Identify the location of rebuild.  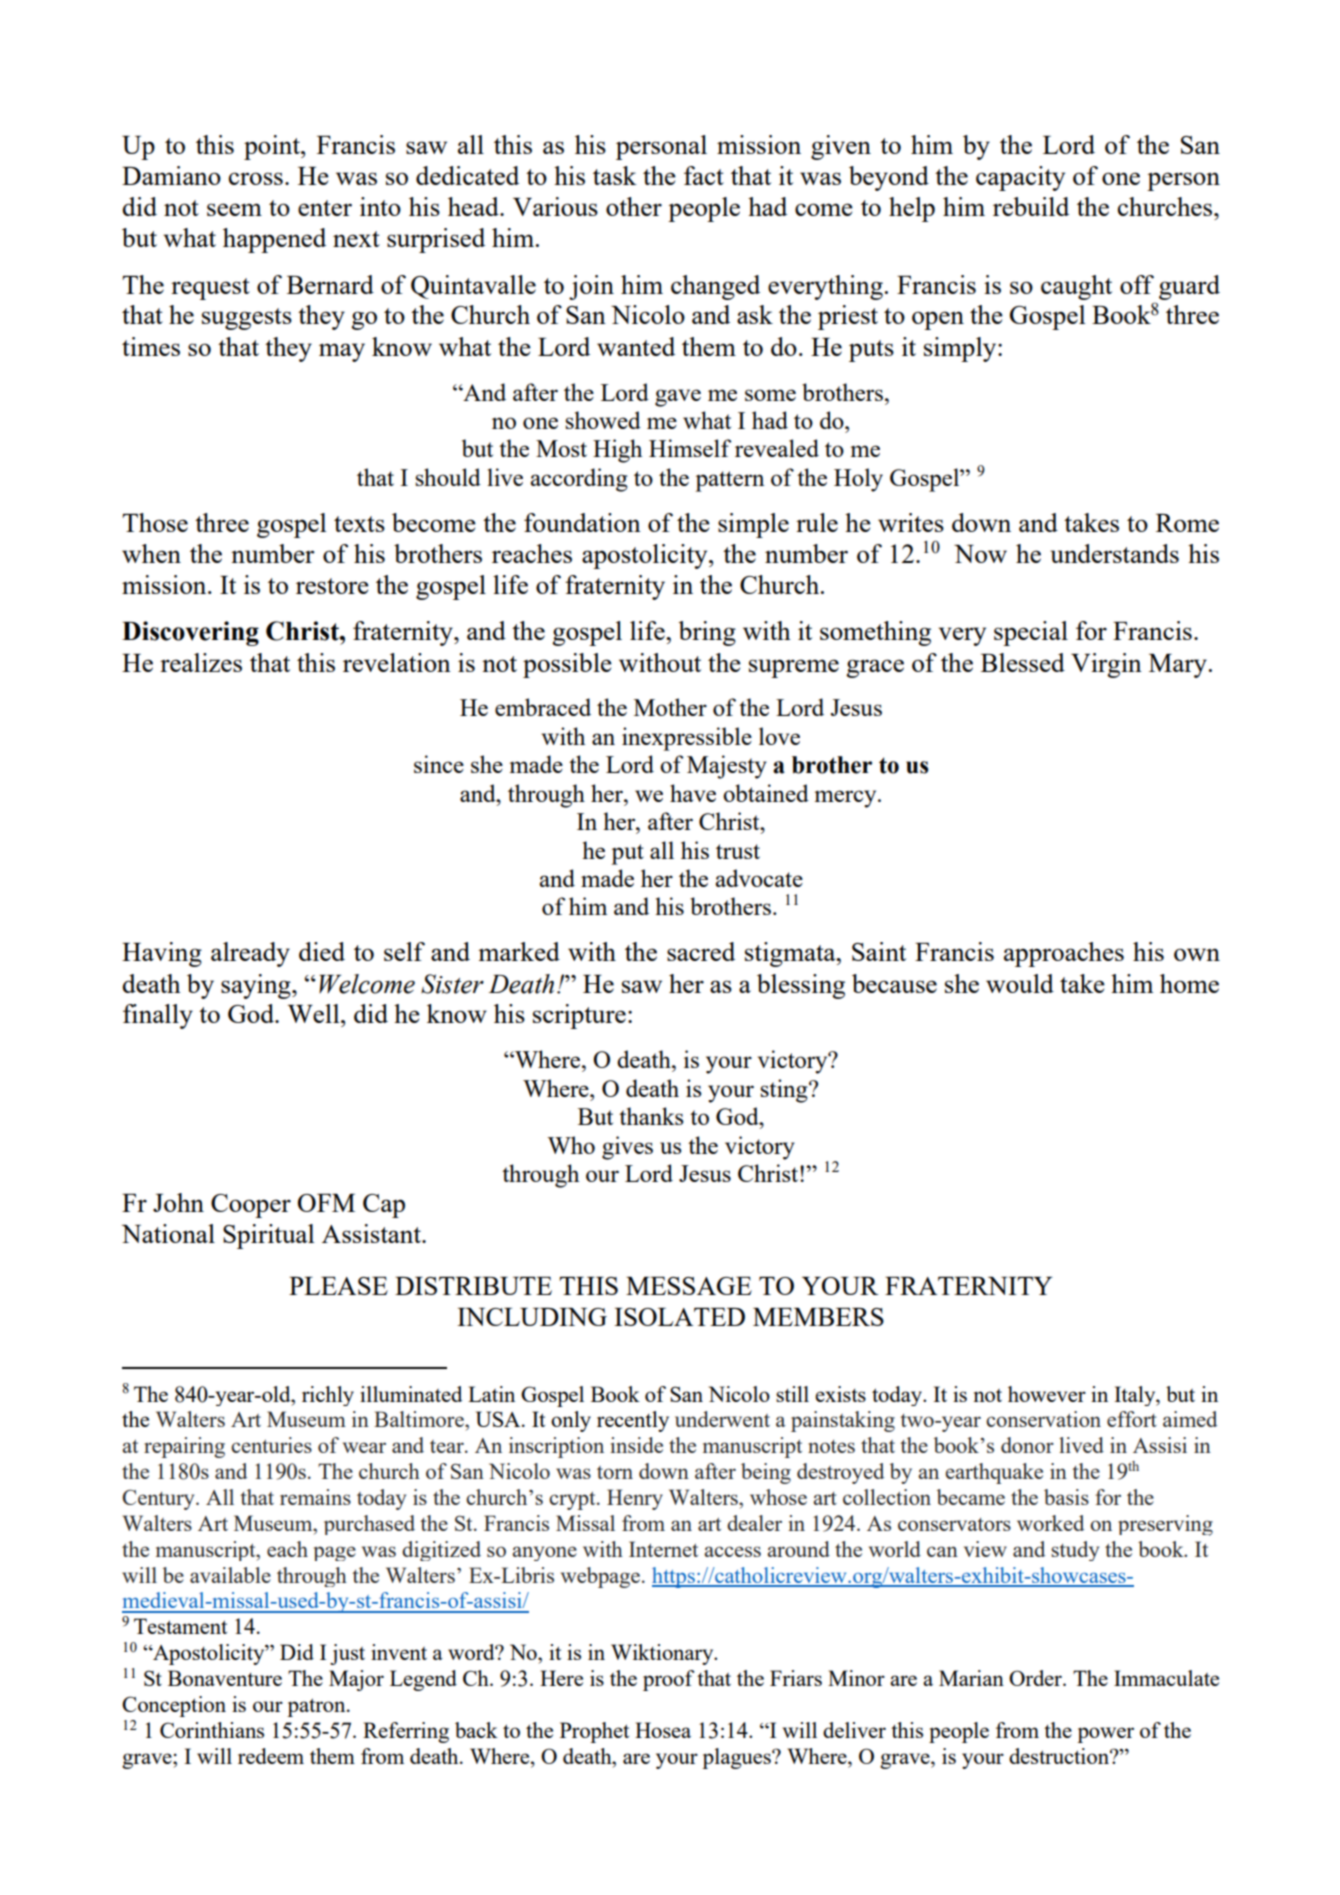
(1031, 206).
